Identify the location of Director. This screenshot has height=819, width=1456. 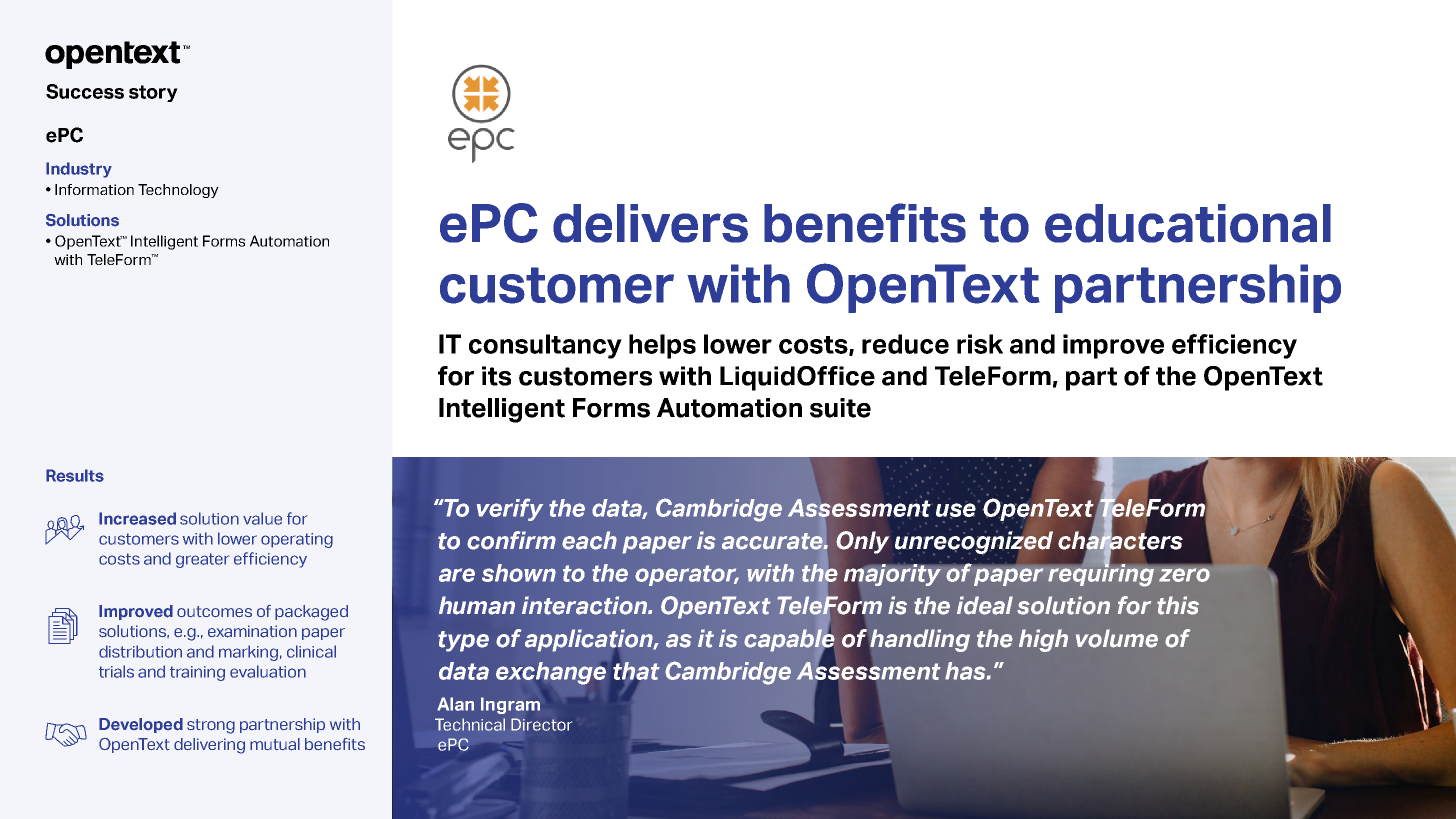
(541, 724).
